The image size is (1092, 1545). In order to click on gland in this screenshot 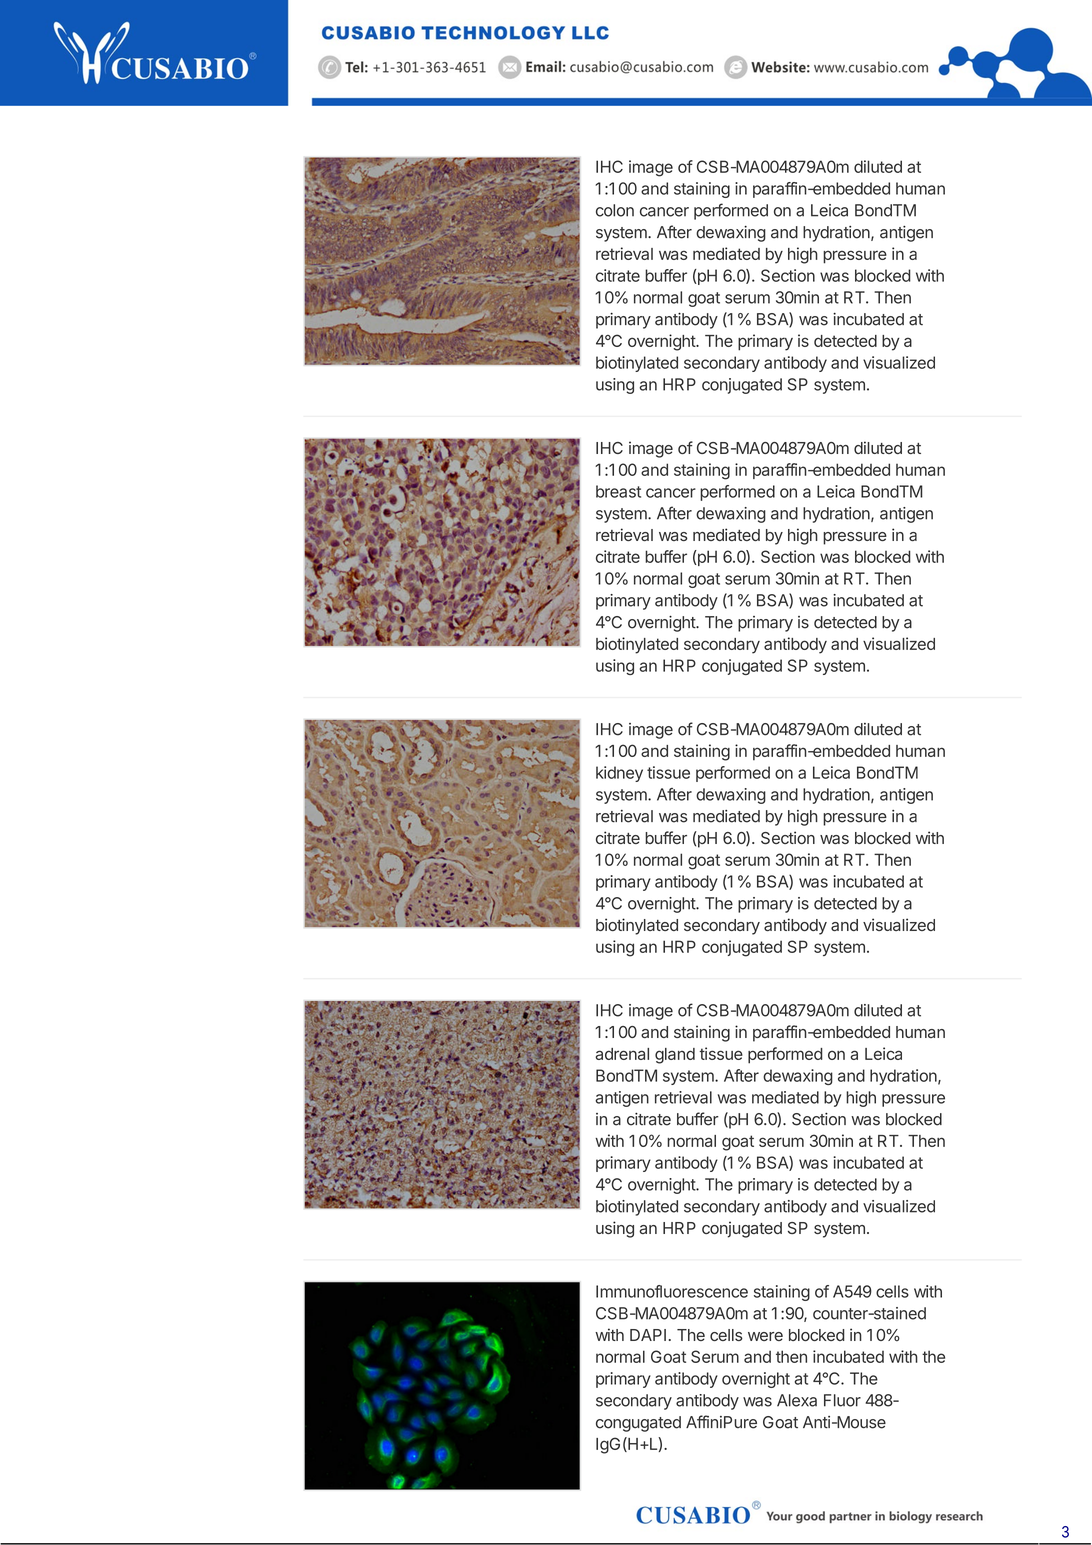, I will do `click(675, 1056)`.
